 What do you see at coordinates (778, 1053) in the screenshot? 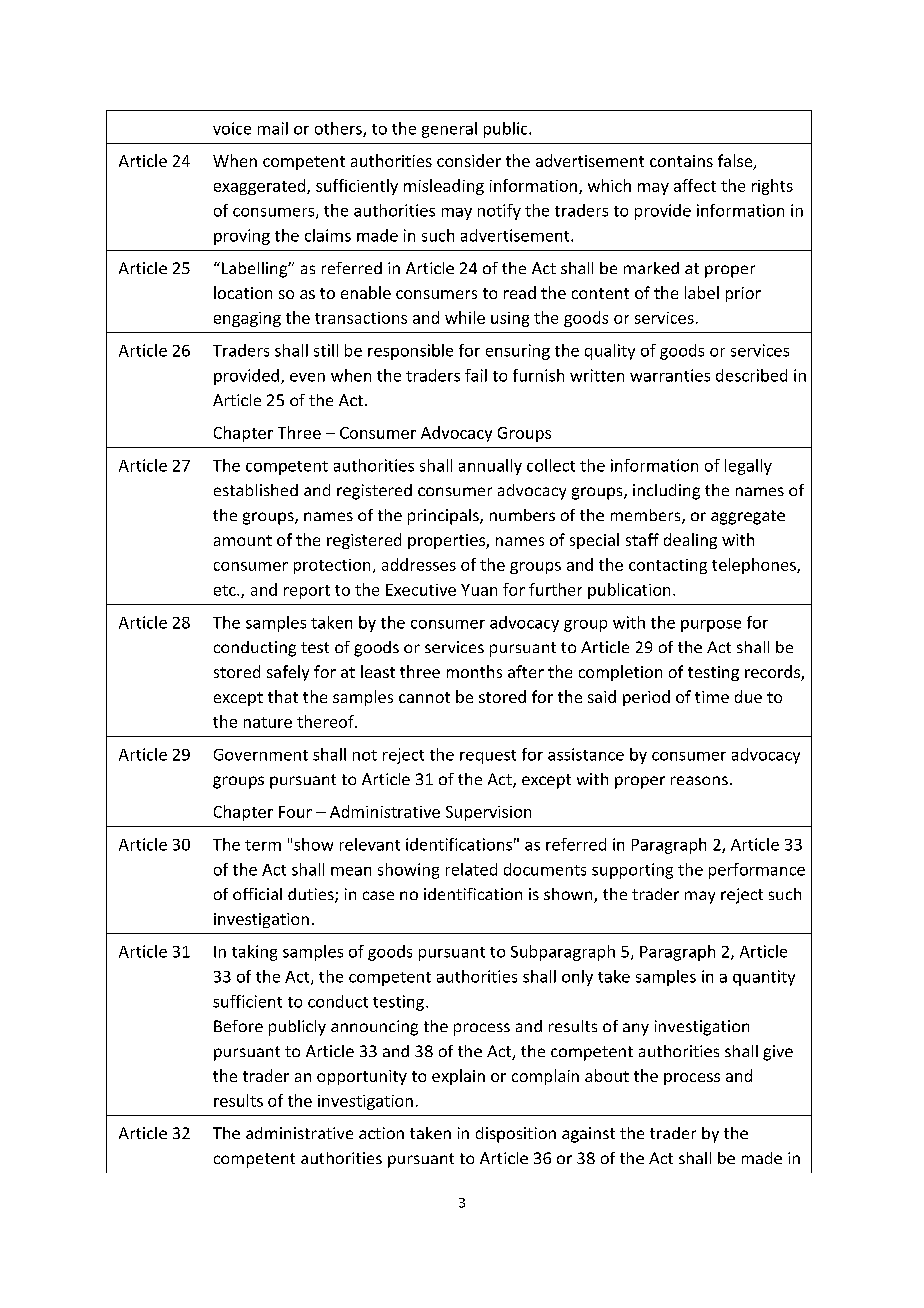
I see `give` at bounding box center [778, 1053].
